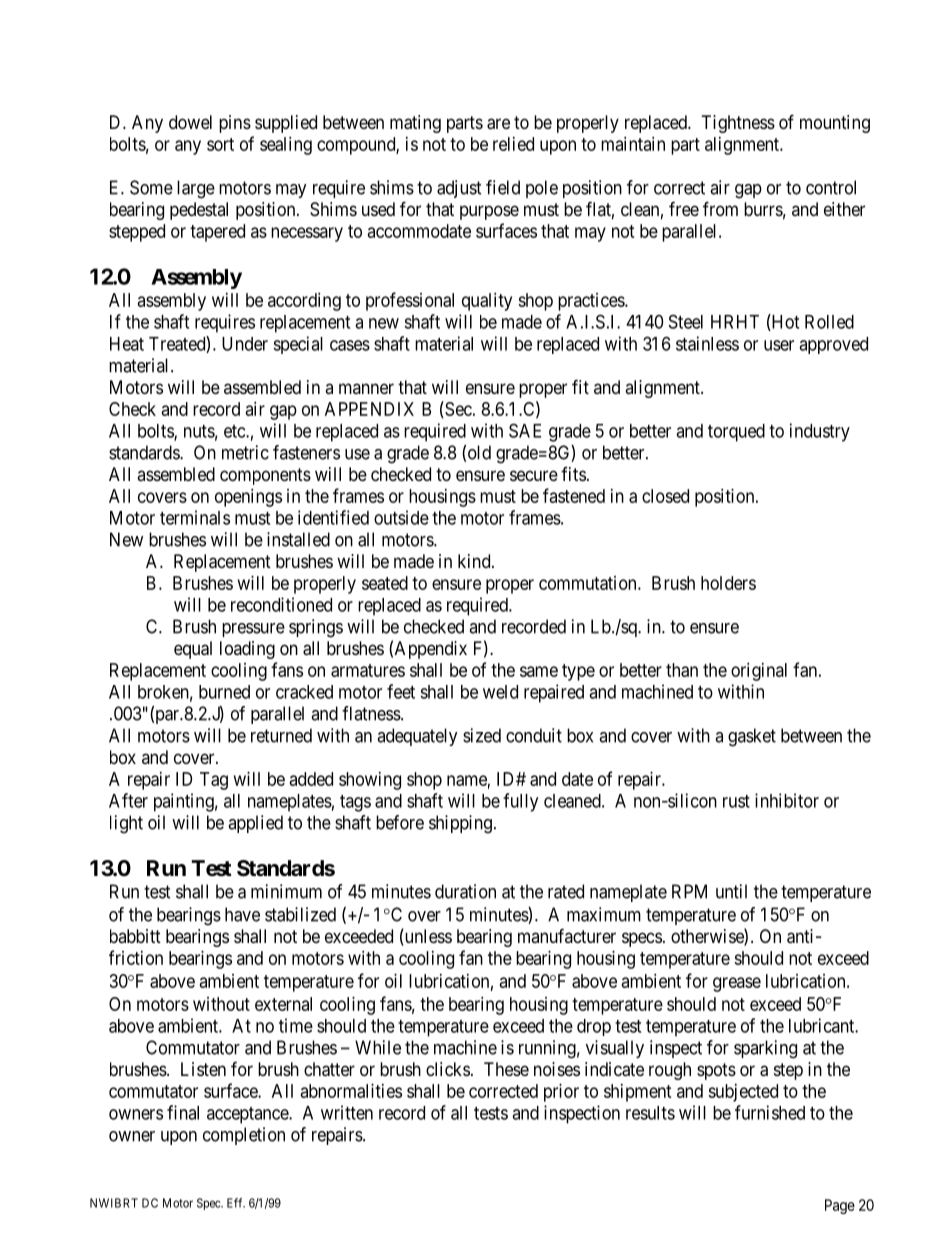 The width and height of the document is (952, 1233). What do you see at coordinates (244, 1136) in the document?
I see `completion` at bounding box center [244, 1136].
